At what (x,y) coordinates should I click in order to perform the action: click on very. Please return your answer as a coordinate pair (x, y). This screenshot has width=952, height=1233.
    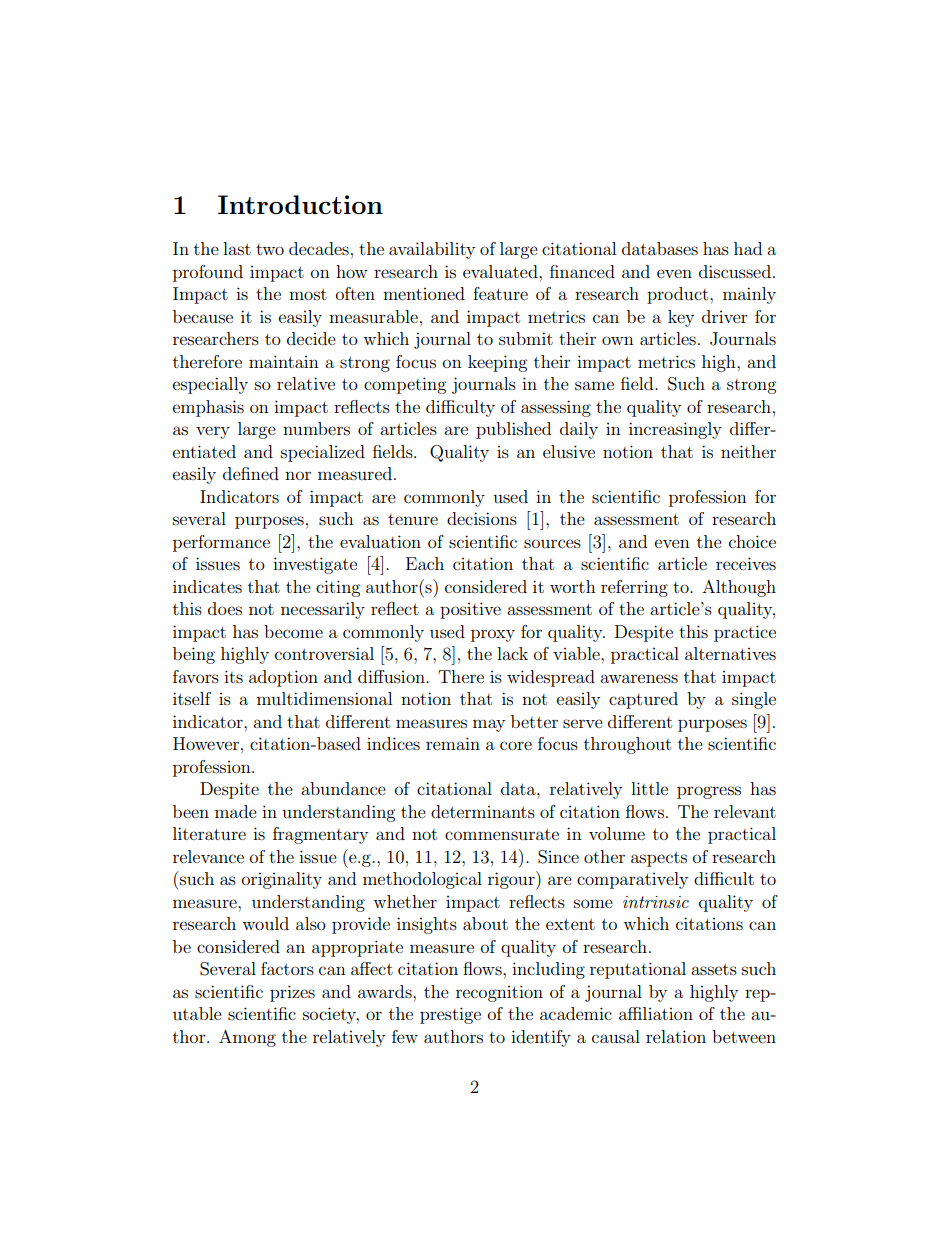
    Looking at the image, I should click on (213, 432).
